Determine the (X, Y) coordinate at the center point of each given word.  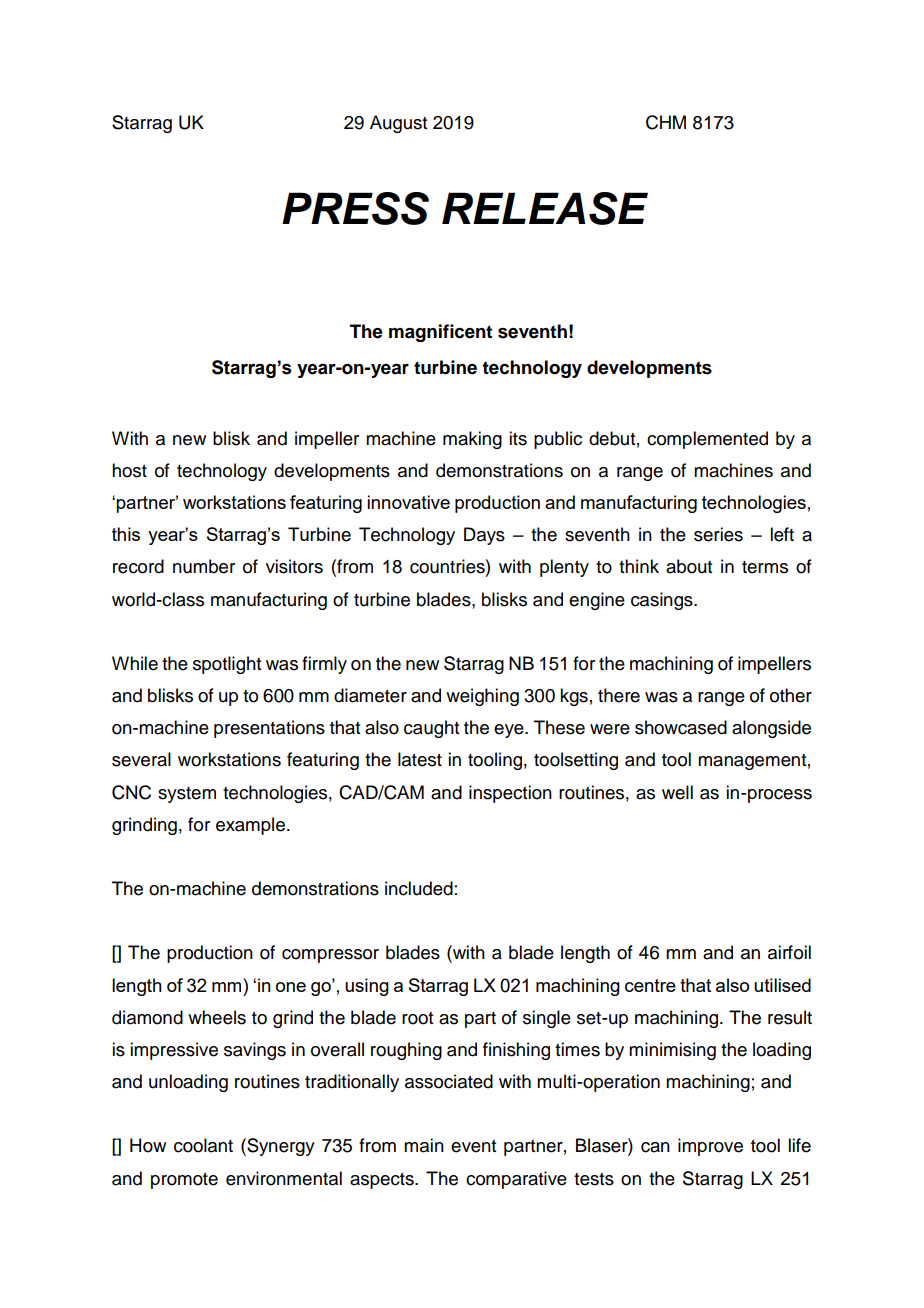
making (472, 440)
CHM (666, 122)
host (129, 470)
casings (663, 601)
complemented (707, 440)
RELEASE (545, 208)
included (419, 888)
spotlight (227, 665)
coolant (203, 1145)
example (250, 826)
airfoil (789, 952)
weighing (482, 697)
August (398, 124)
